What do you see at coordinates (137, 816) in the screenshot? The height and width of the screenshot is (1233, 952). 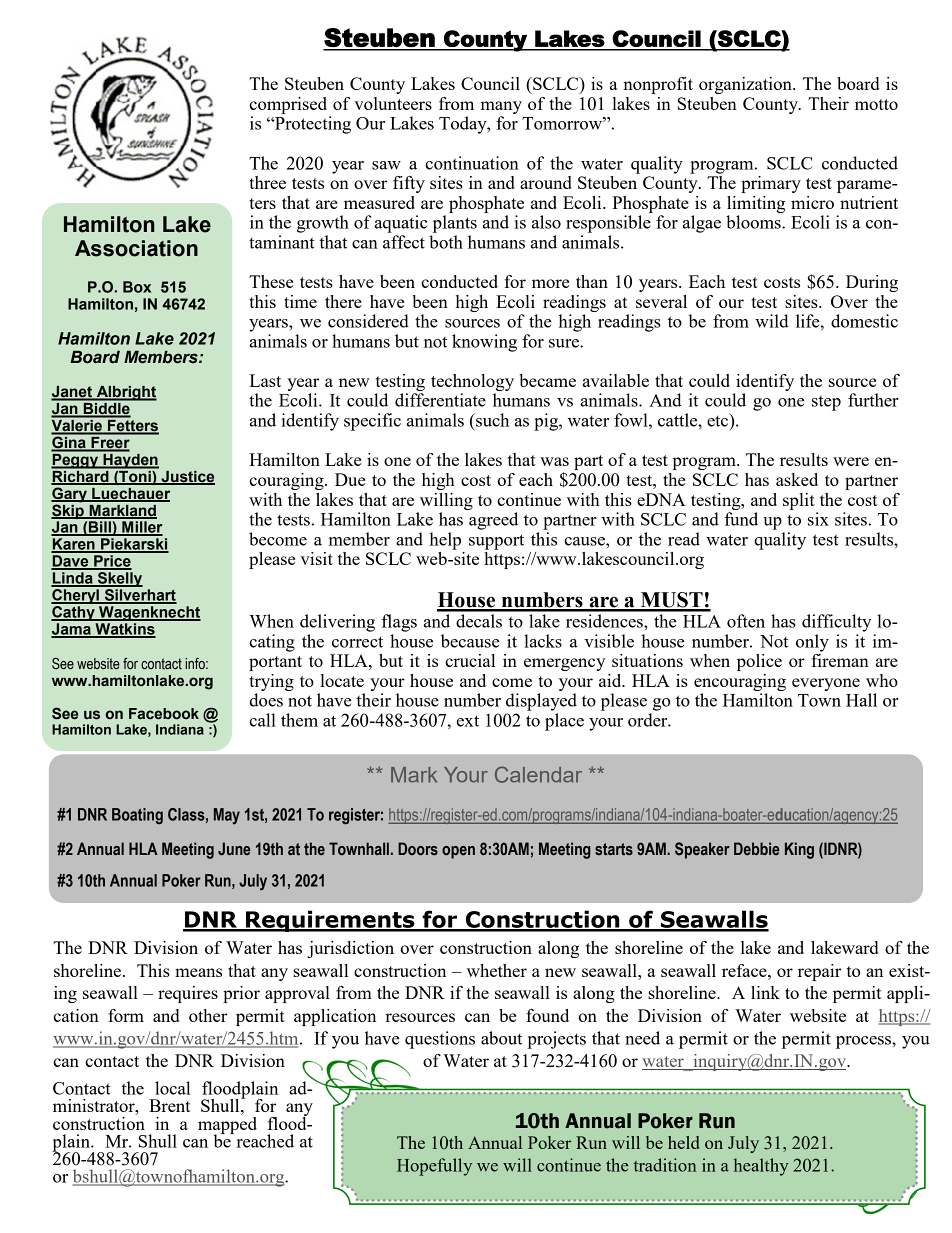 I see `Boating` at bounding box center [137, 816].
